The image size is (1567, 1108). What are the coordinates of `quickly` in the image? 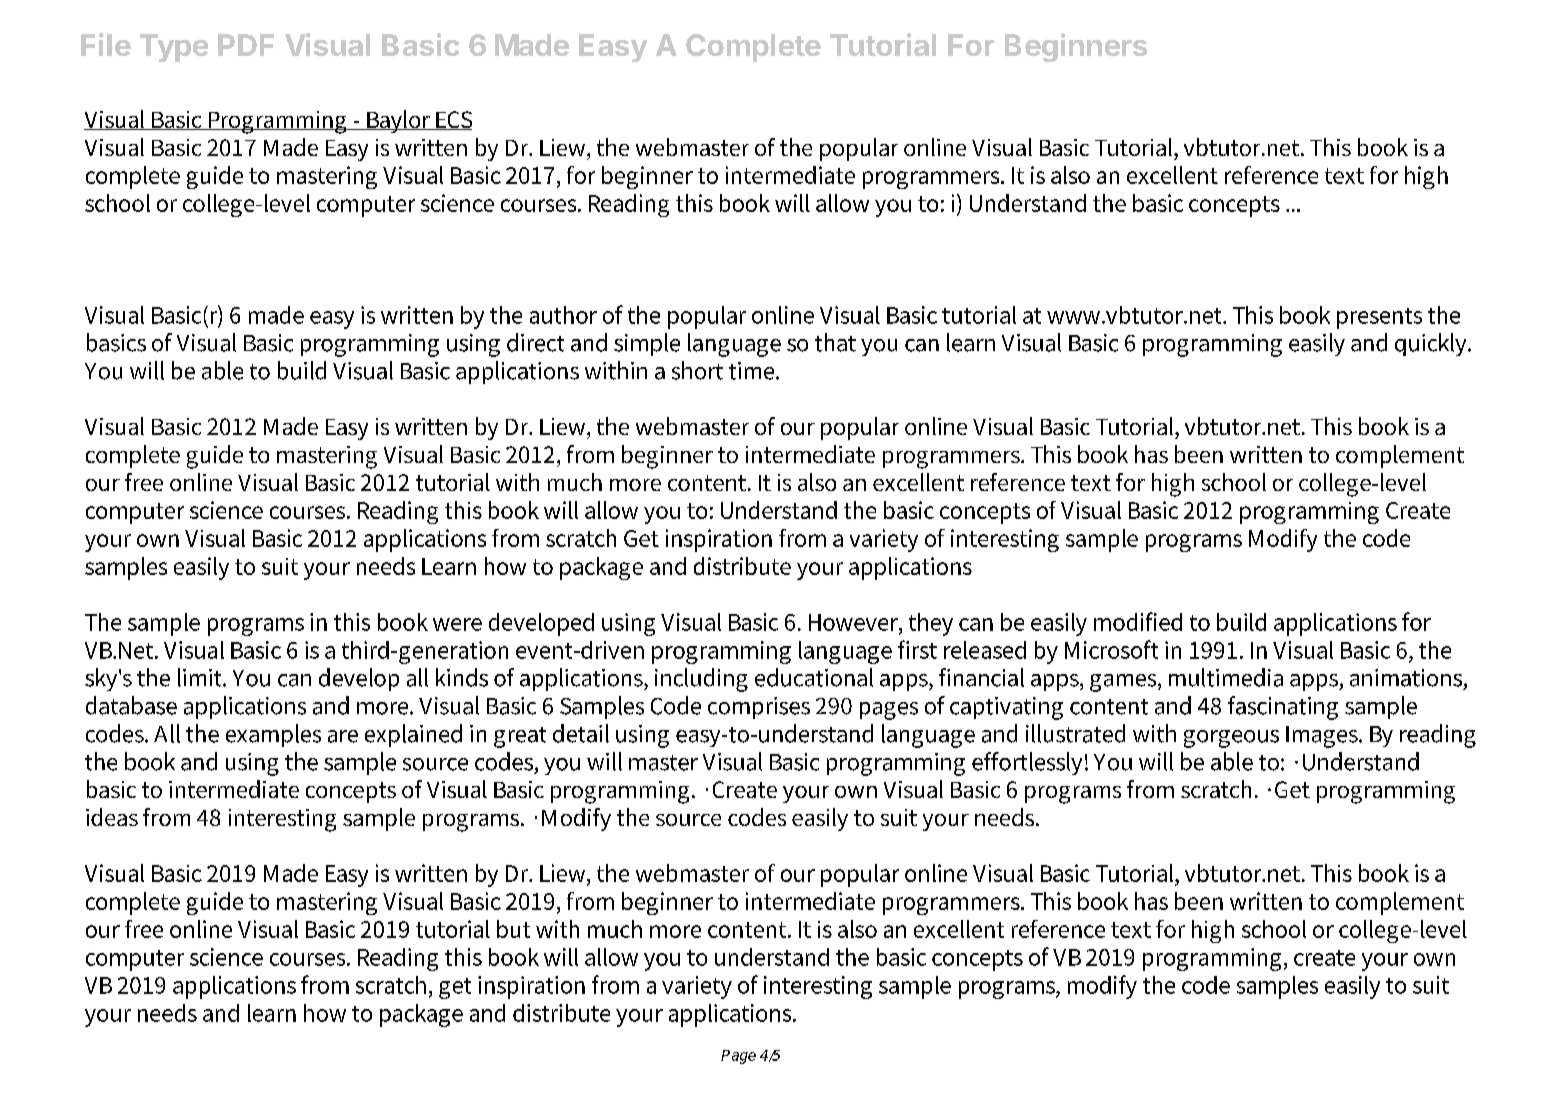 It's located at (1432, 344).
